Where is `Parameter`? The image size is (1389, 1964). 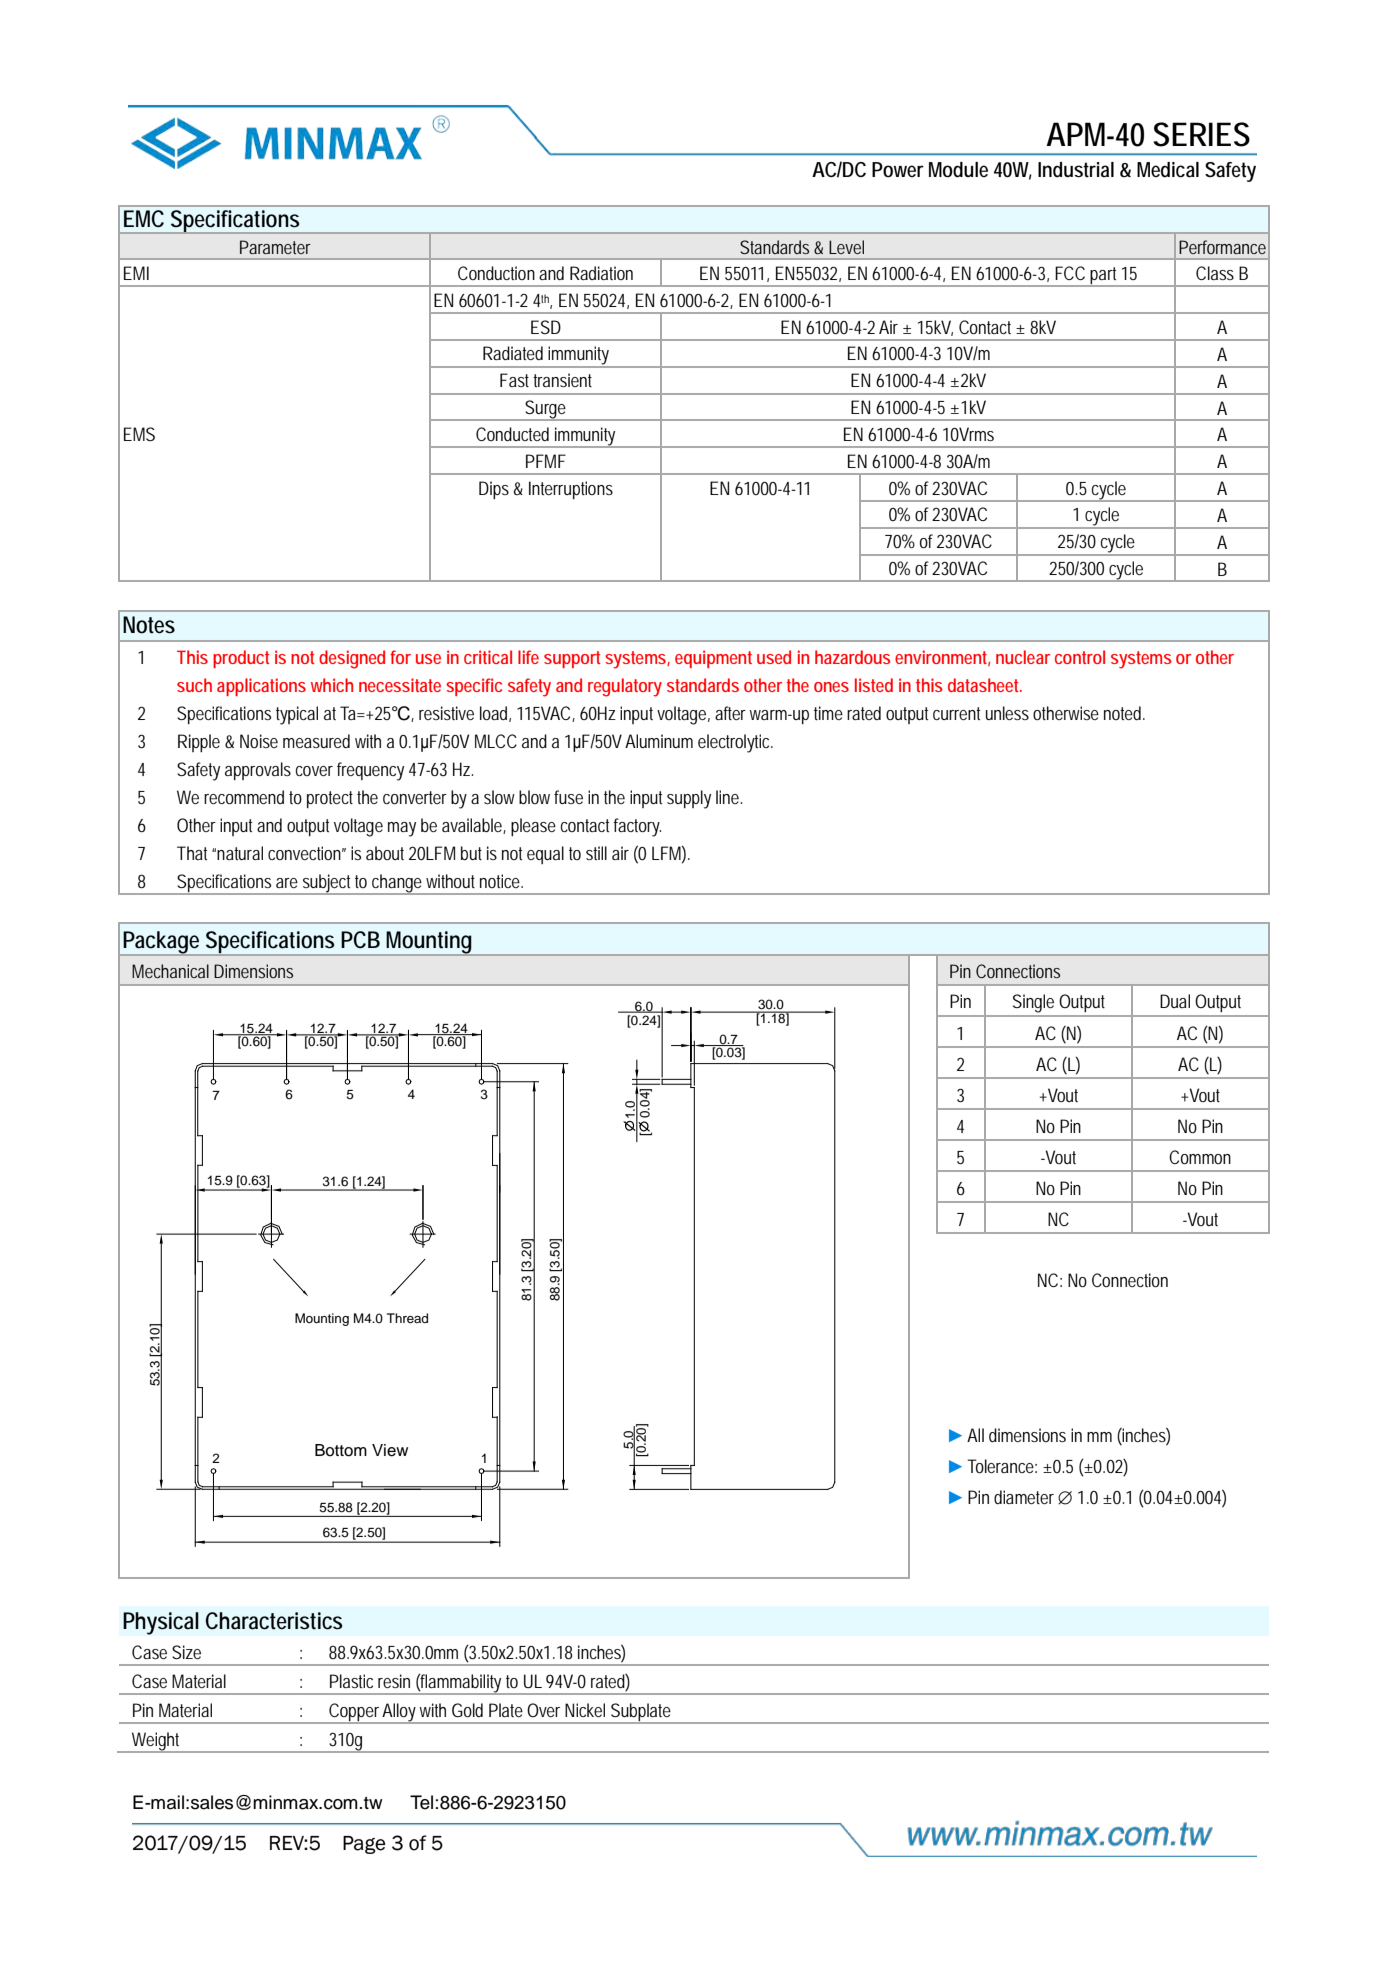
Parameter is located at coordinates (275, 247).
